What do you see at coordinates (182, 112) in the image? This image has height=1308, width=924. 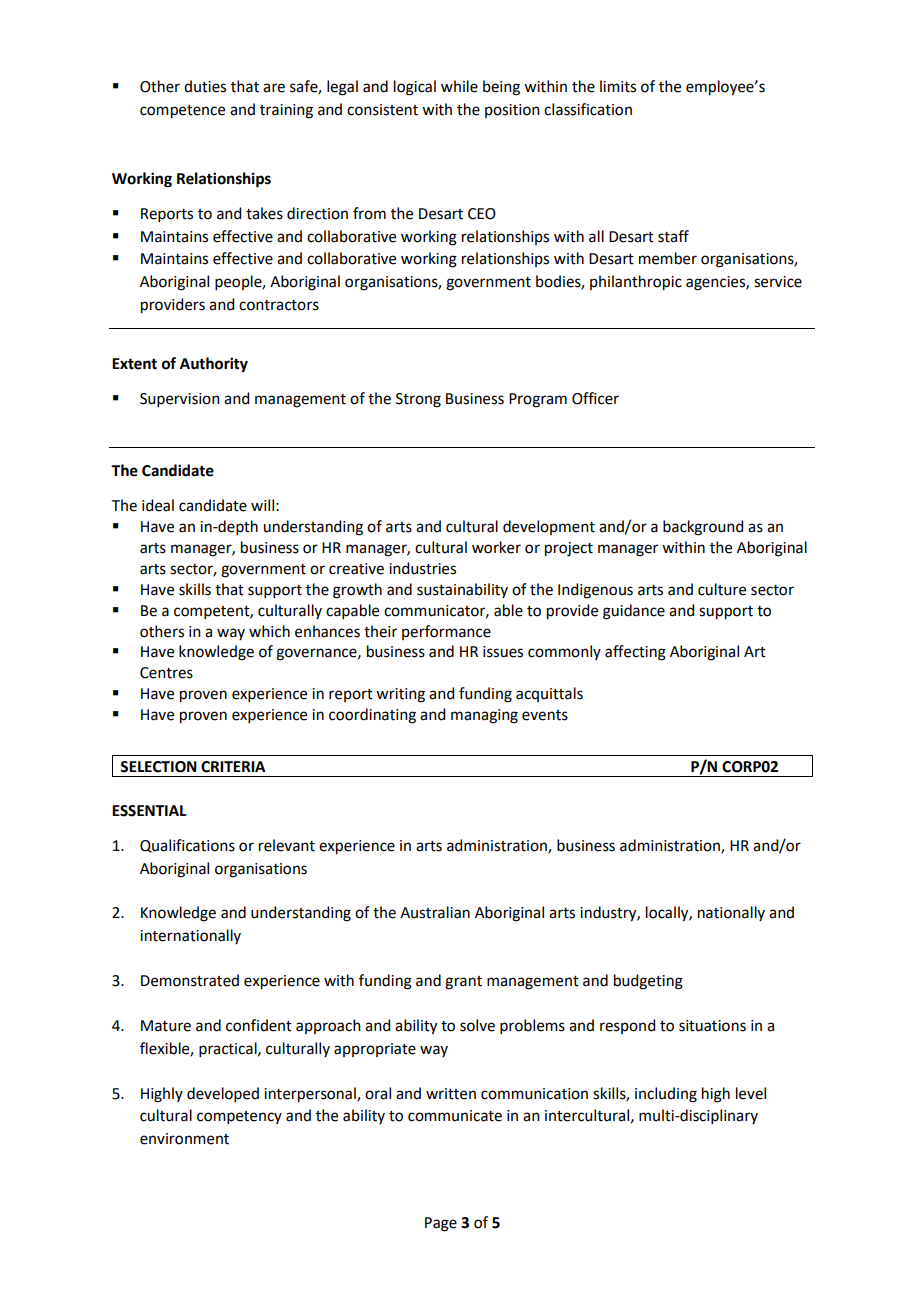 I see `competence` at bounding box center [182, 112].
